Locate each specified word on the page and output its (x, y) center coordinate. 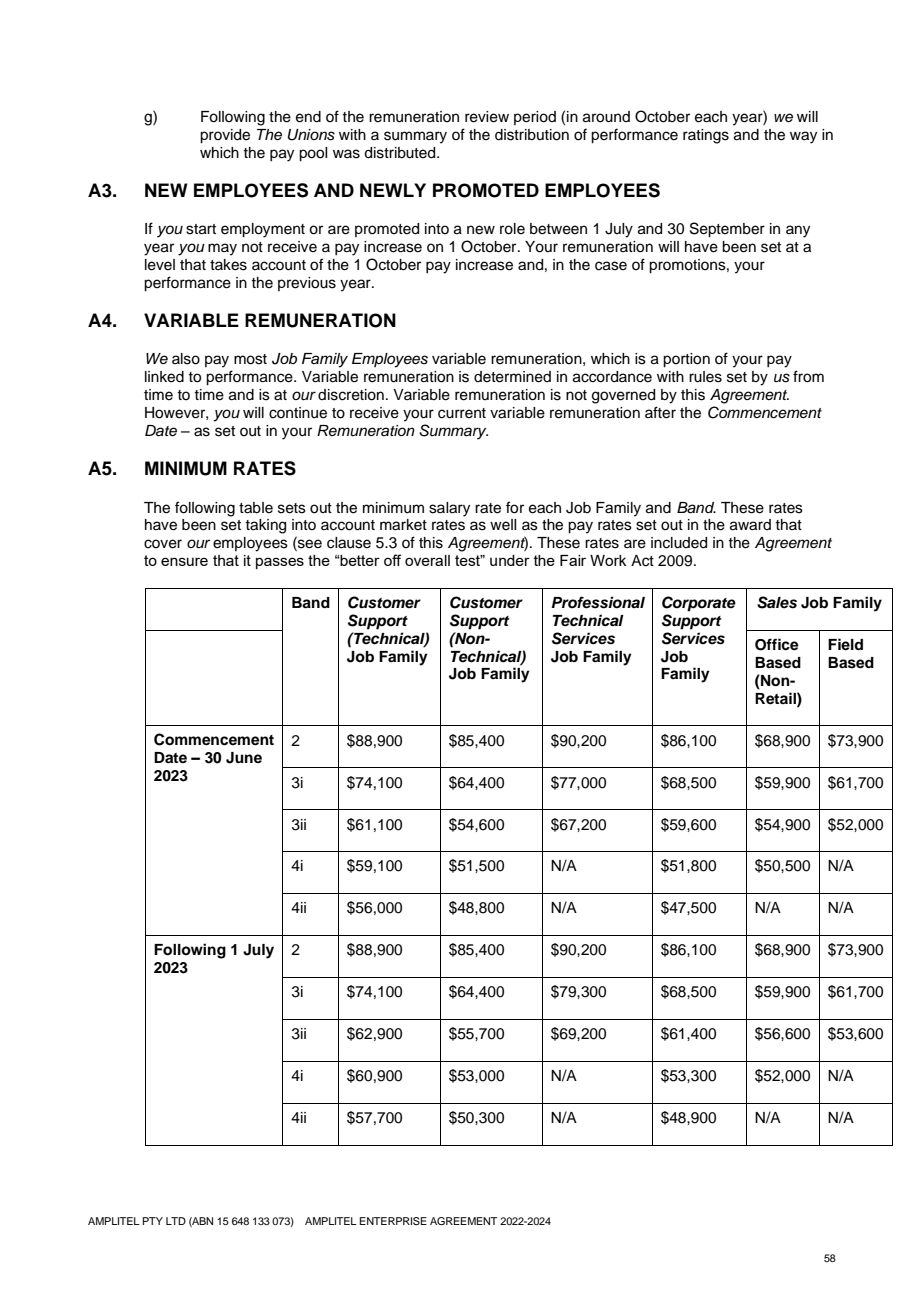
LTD (176, 1221)
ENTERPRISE (393, 1221)
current (462, 413)
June (244, 758)
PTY (152, 1221)
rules (705, 377)
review (487, 117)
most (250, 359)
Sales (777, 602)
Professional (598, 602)
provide (225, 136)
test (469, 560)
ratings (706, 136)
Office (777, 644)
